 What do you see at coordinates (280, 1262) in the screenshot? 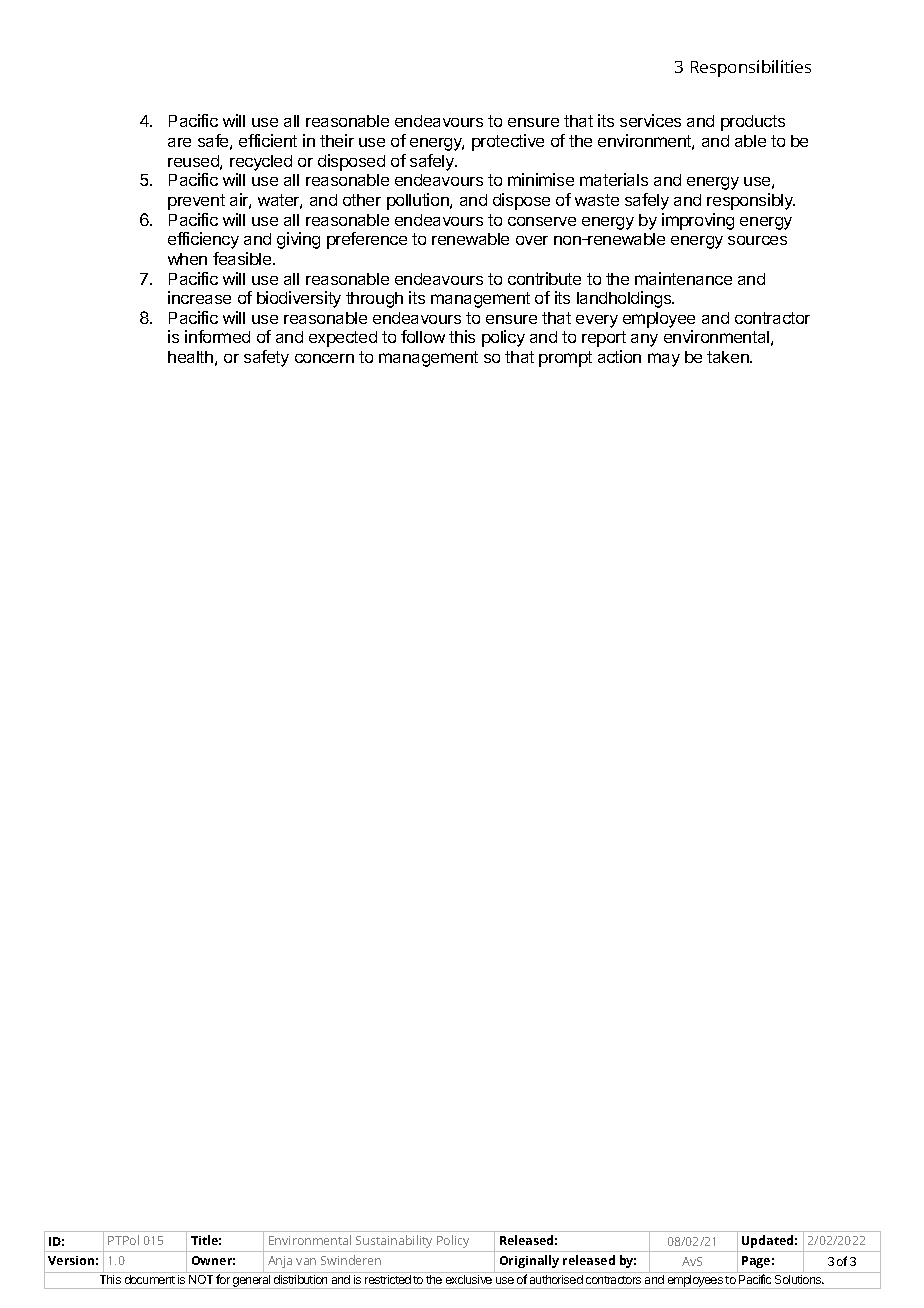
I see `Anja` at bounding box center [280, 1262].
